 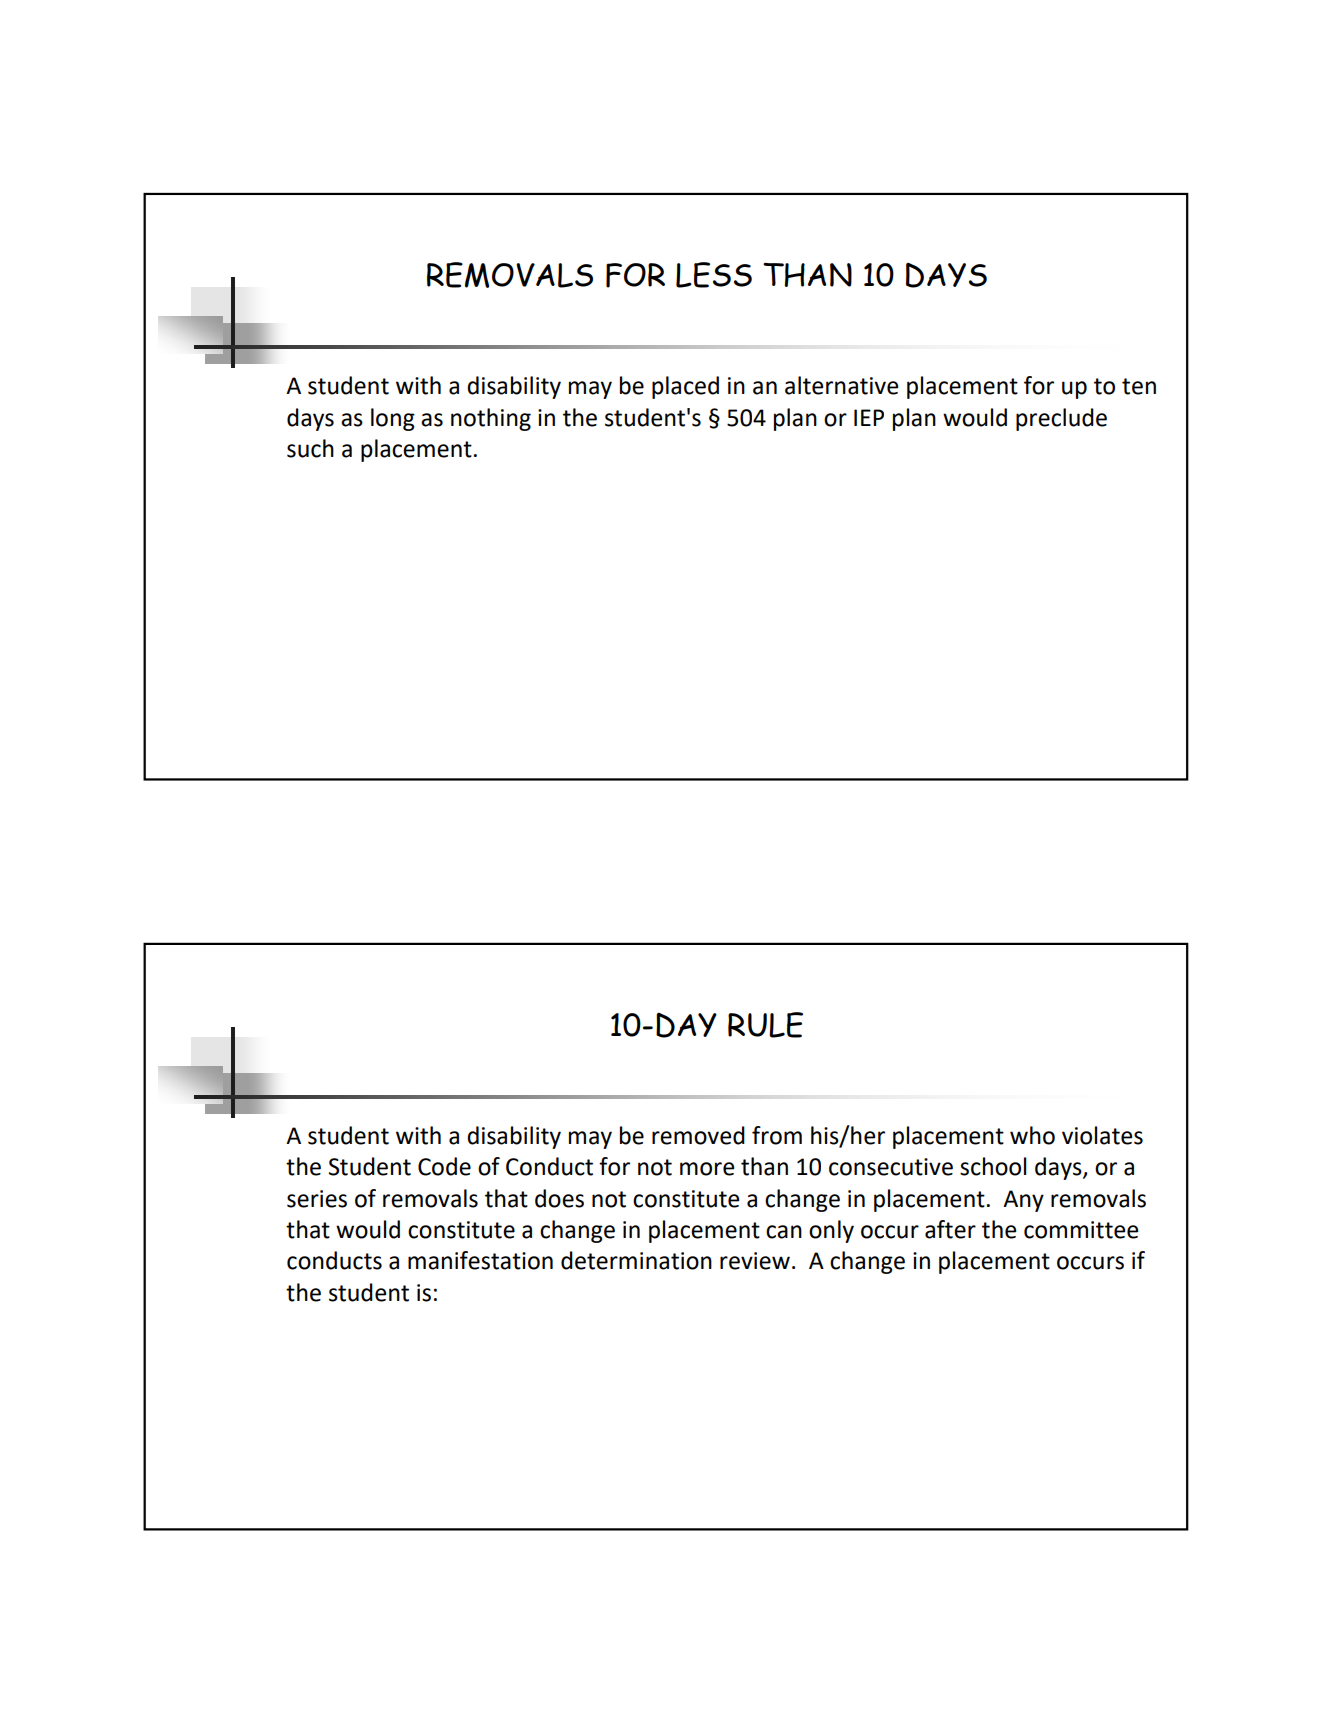 I want to click on such, so click(x=310, y=448).
